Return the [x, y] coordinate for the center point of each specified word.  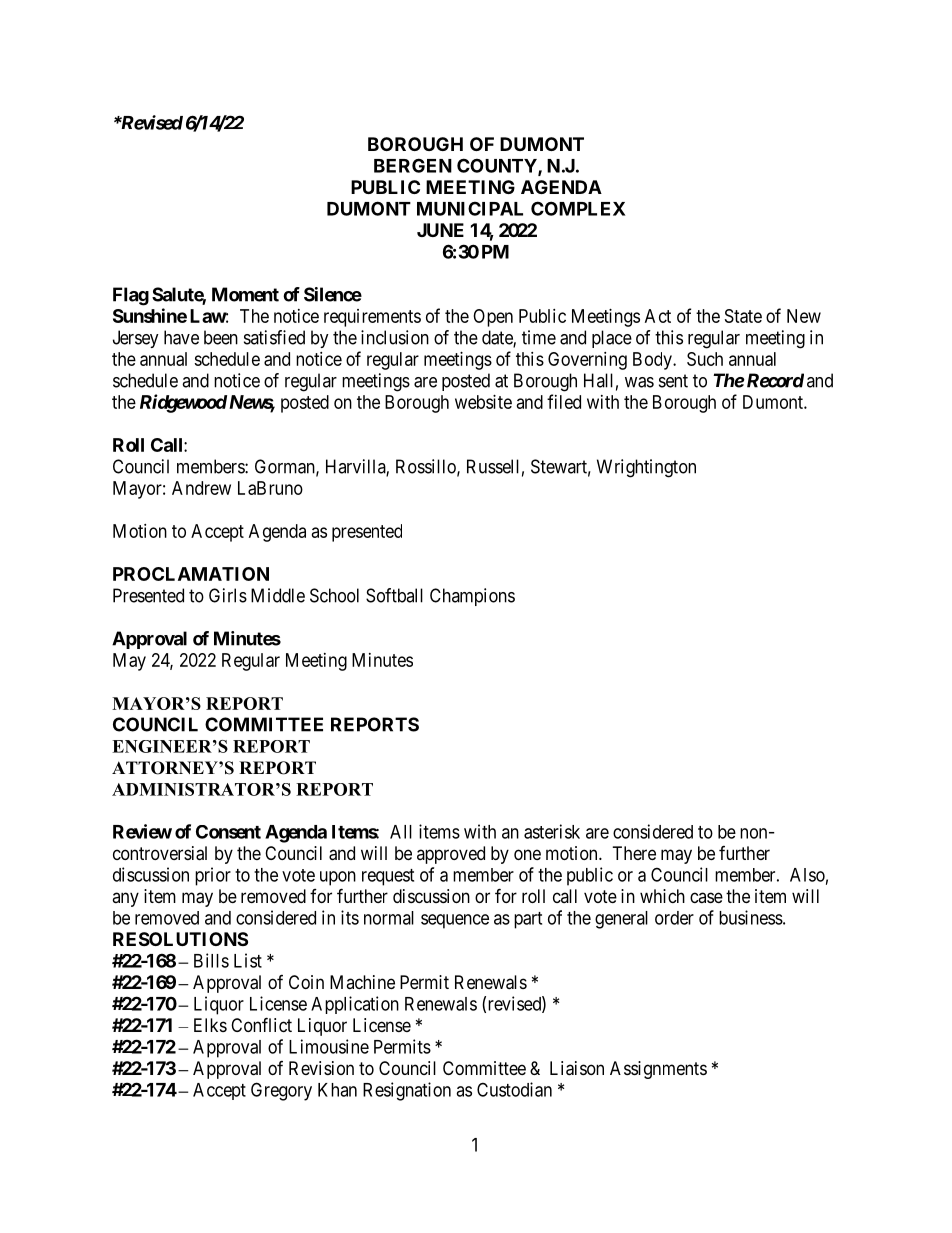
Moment [245, 294]
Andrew [201, 488]
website [483, 402]
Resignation [407, 1091]
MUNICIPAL [470, 208]
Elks [210, 1025]
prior [213, 876]
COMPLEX [578, 208]
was [639, 382]
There [634, 853]
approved [451, 855]
